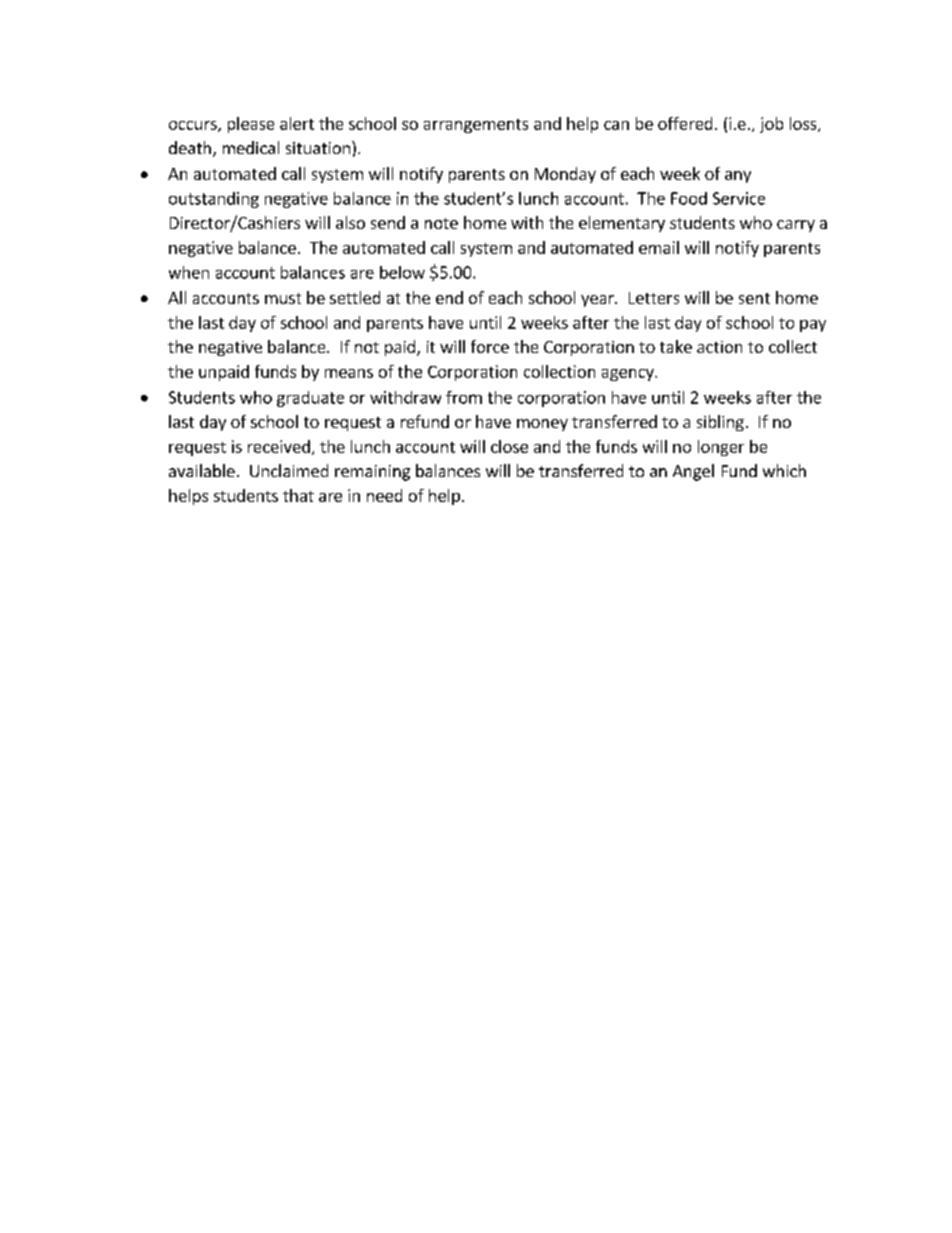 The image size is (952, 1233). What do you see at coordinates (659, 247) in the document?
I see `email` at bounding box center [659, 247].
